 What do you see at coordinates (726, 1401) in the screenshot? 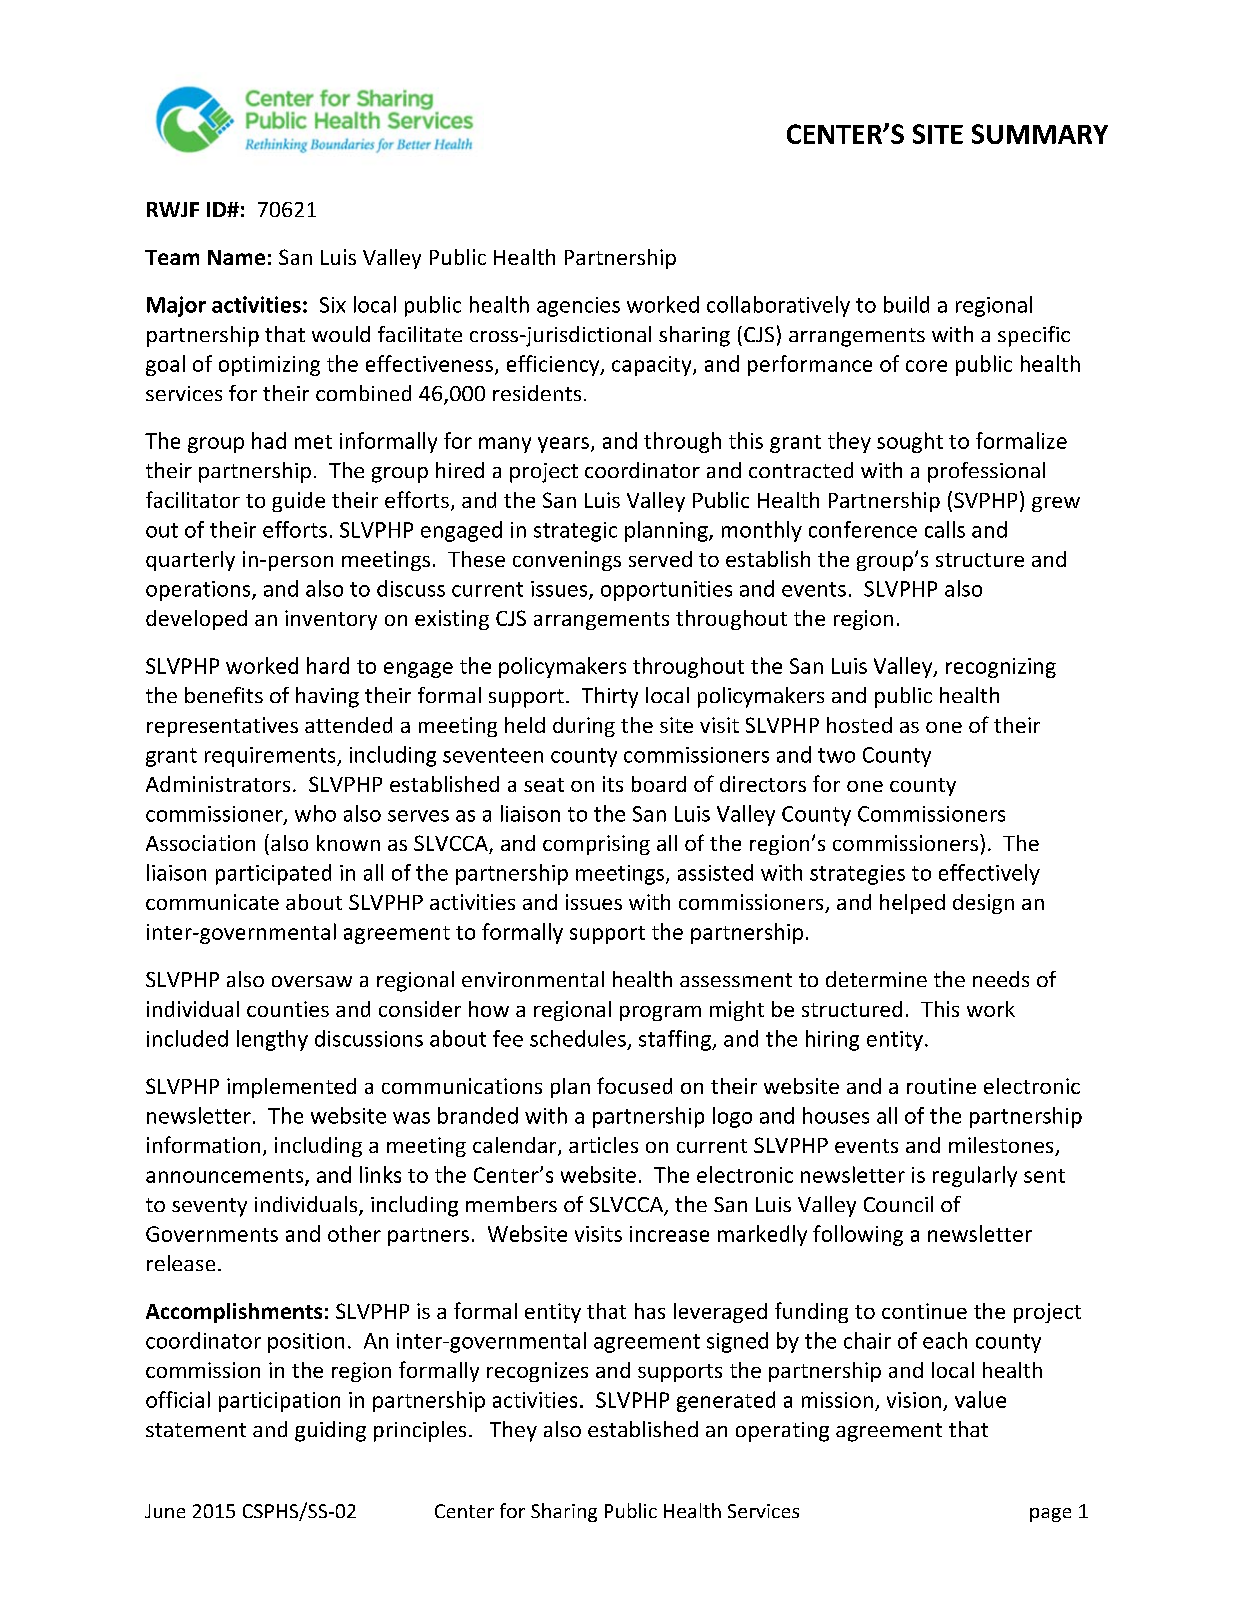
I see `generated` at bounding box center [726, 1401].
